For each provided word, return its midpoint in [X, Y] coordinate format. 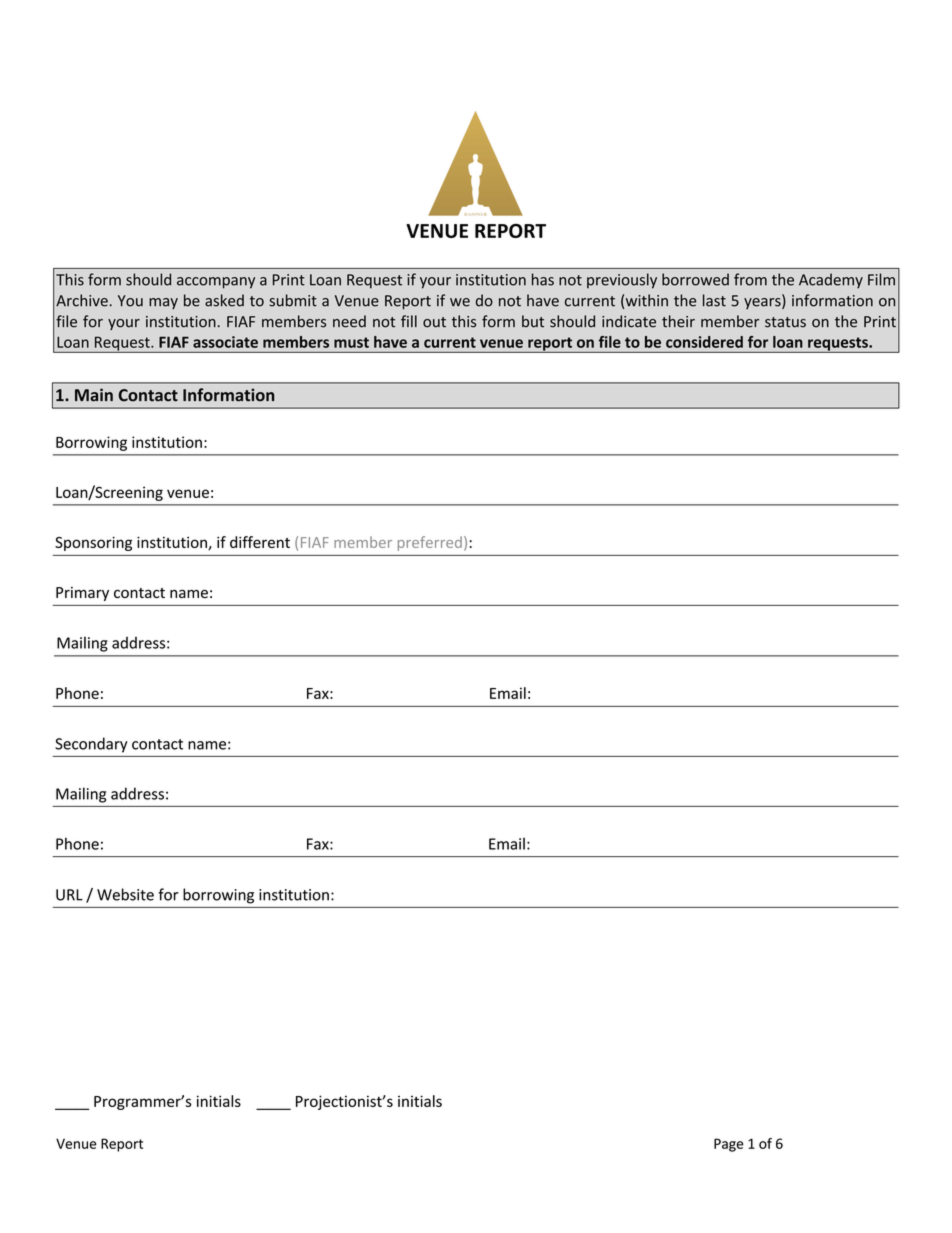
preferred [430, 543]
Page [729, 1145]
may [163, 303]
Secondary [91, 745]
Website [125, 894]
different [260, 542]
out [434, 322]
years [763, 303]
